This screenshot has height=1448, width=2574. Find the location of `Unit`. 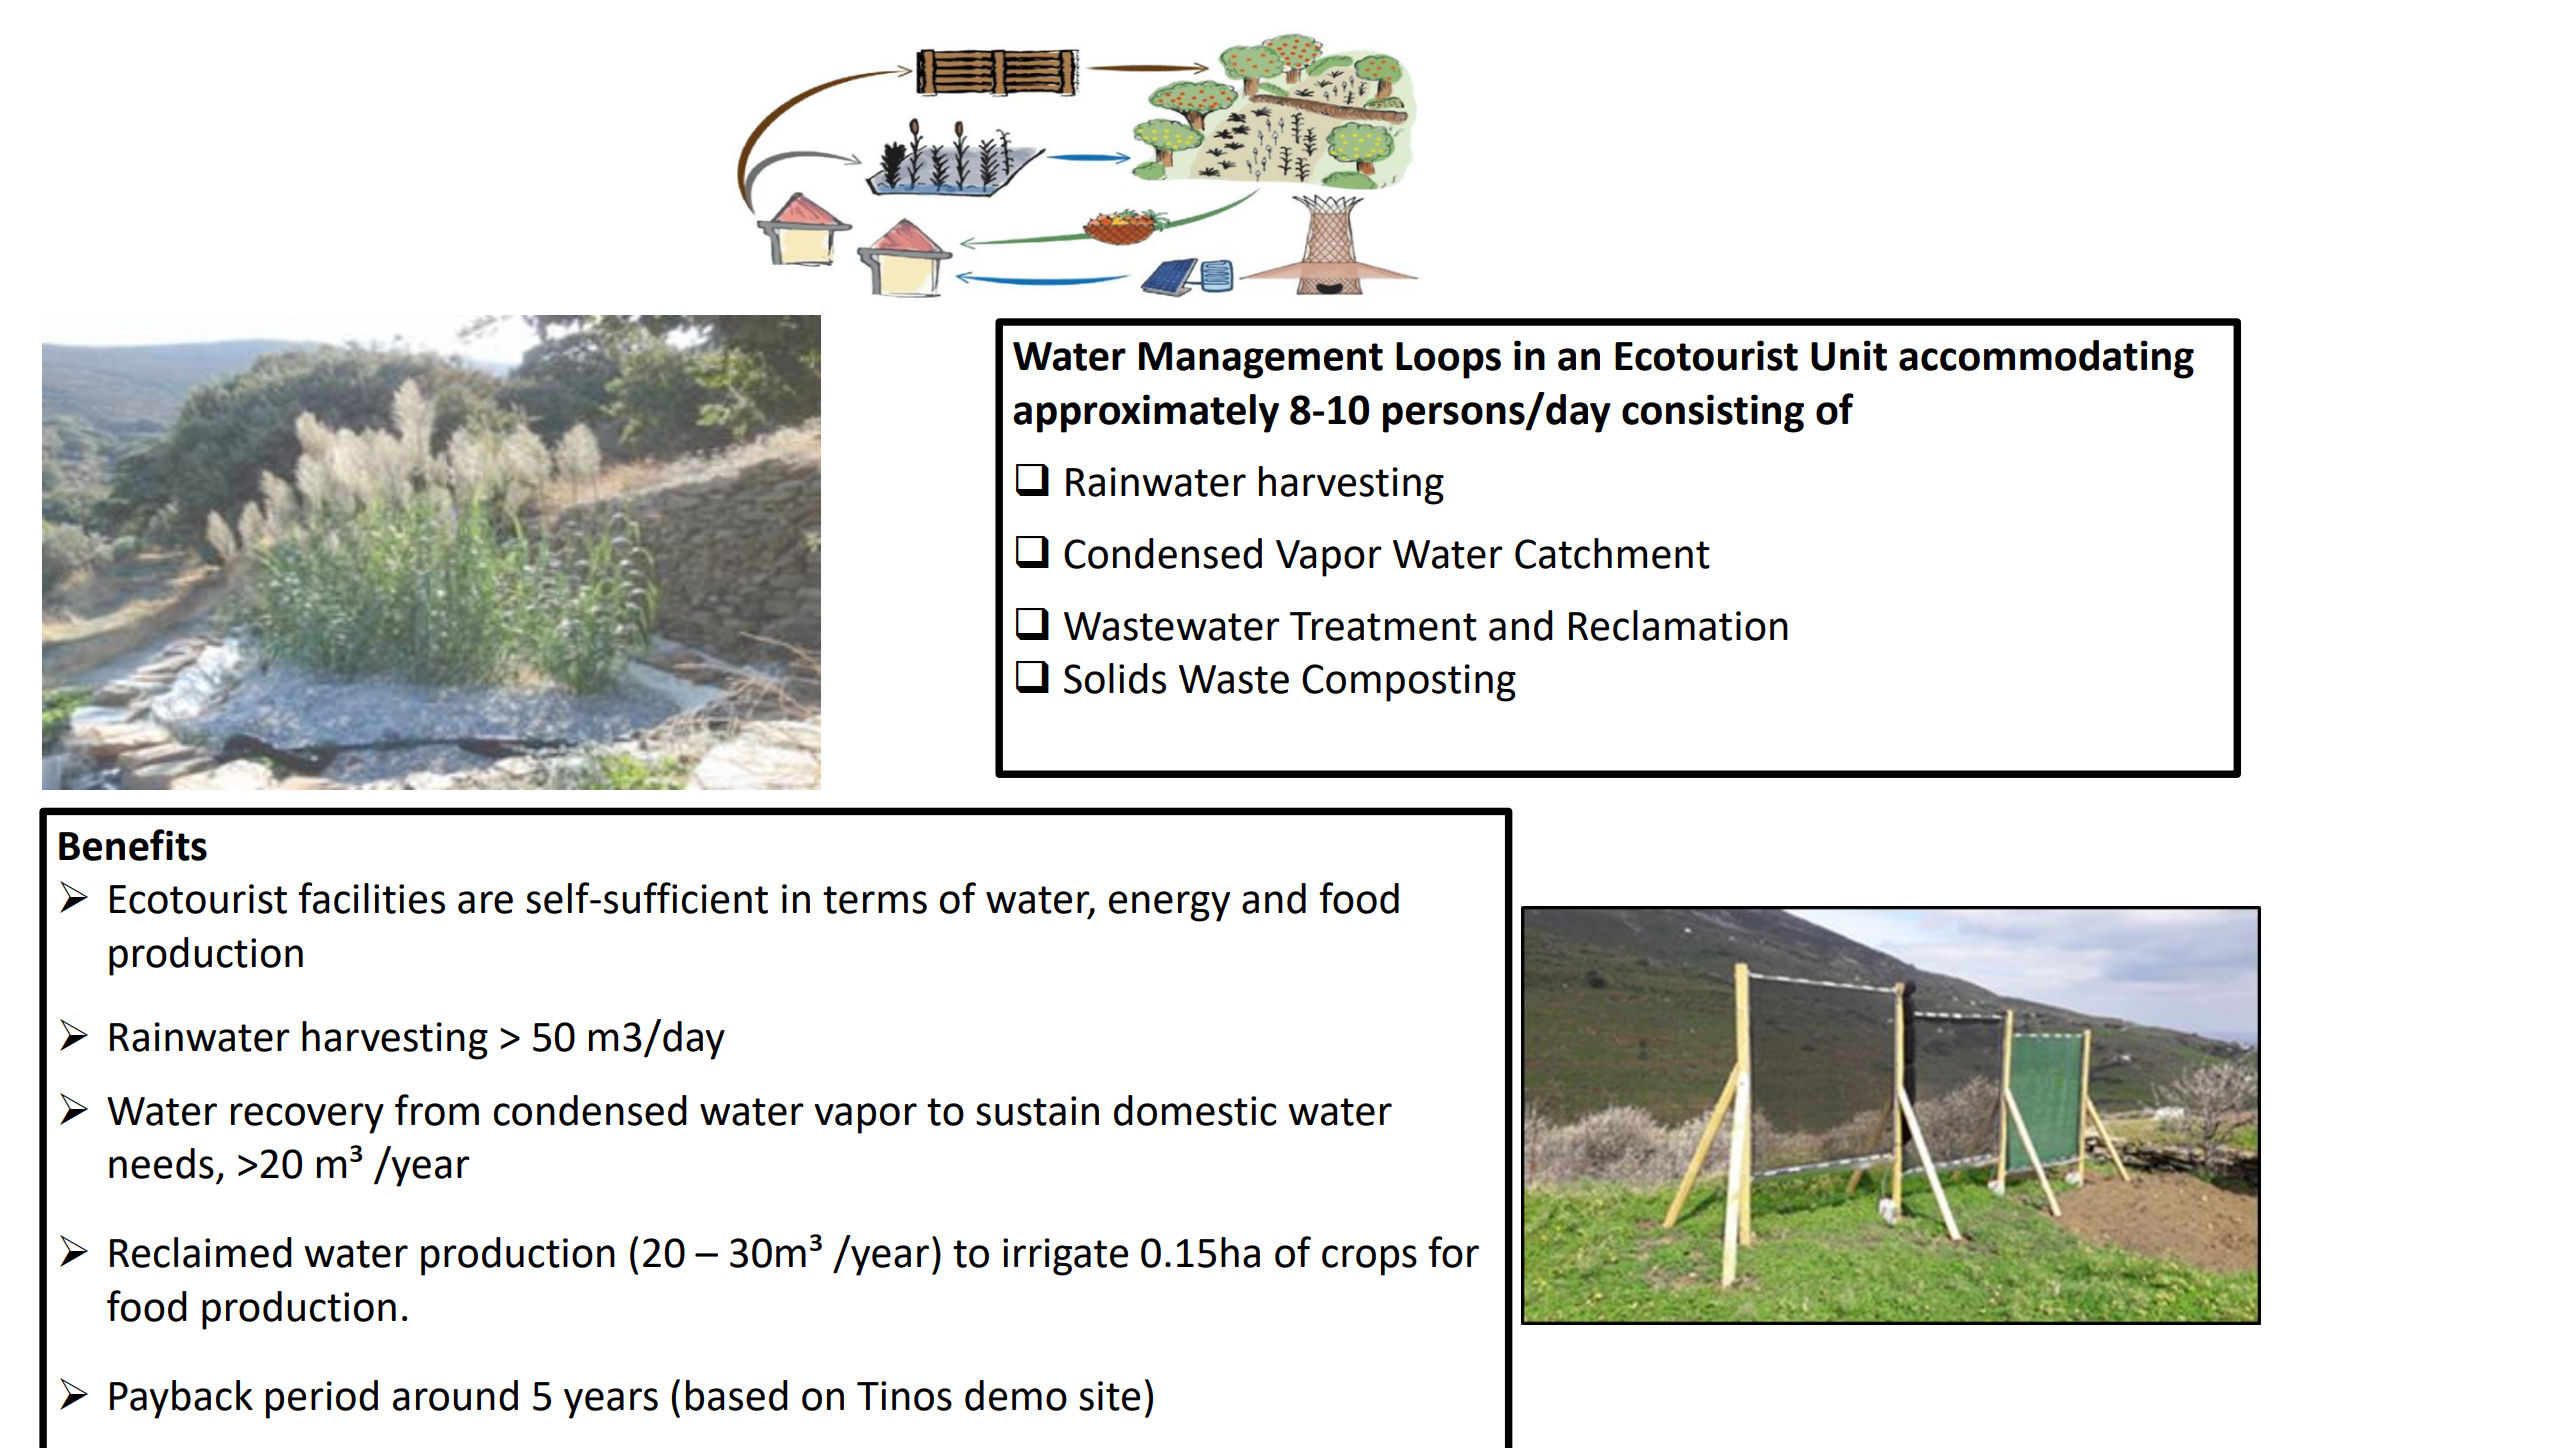

Unit is located at coordinates (1849, 355).
